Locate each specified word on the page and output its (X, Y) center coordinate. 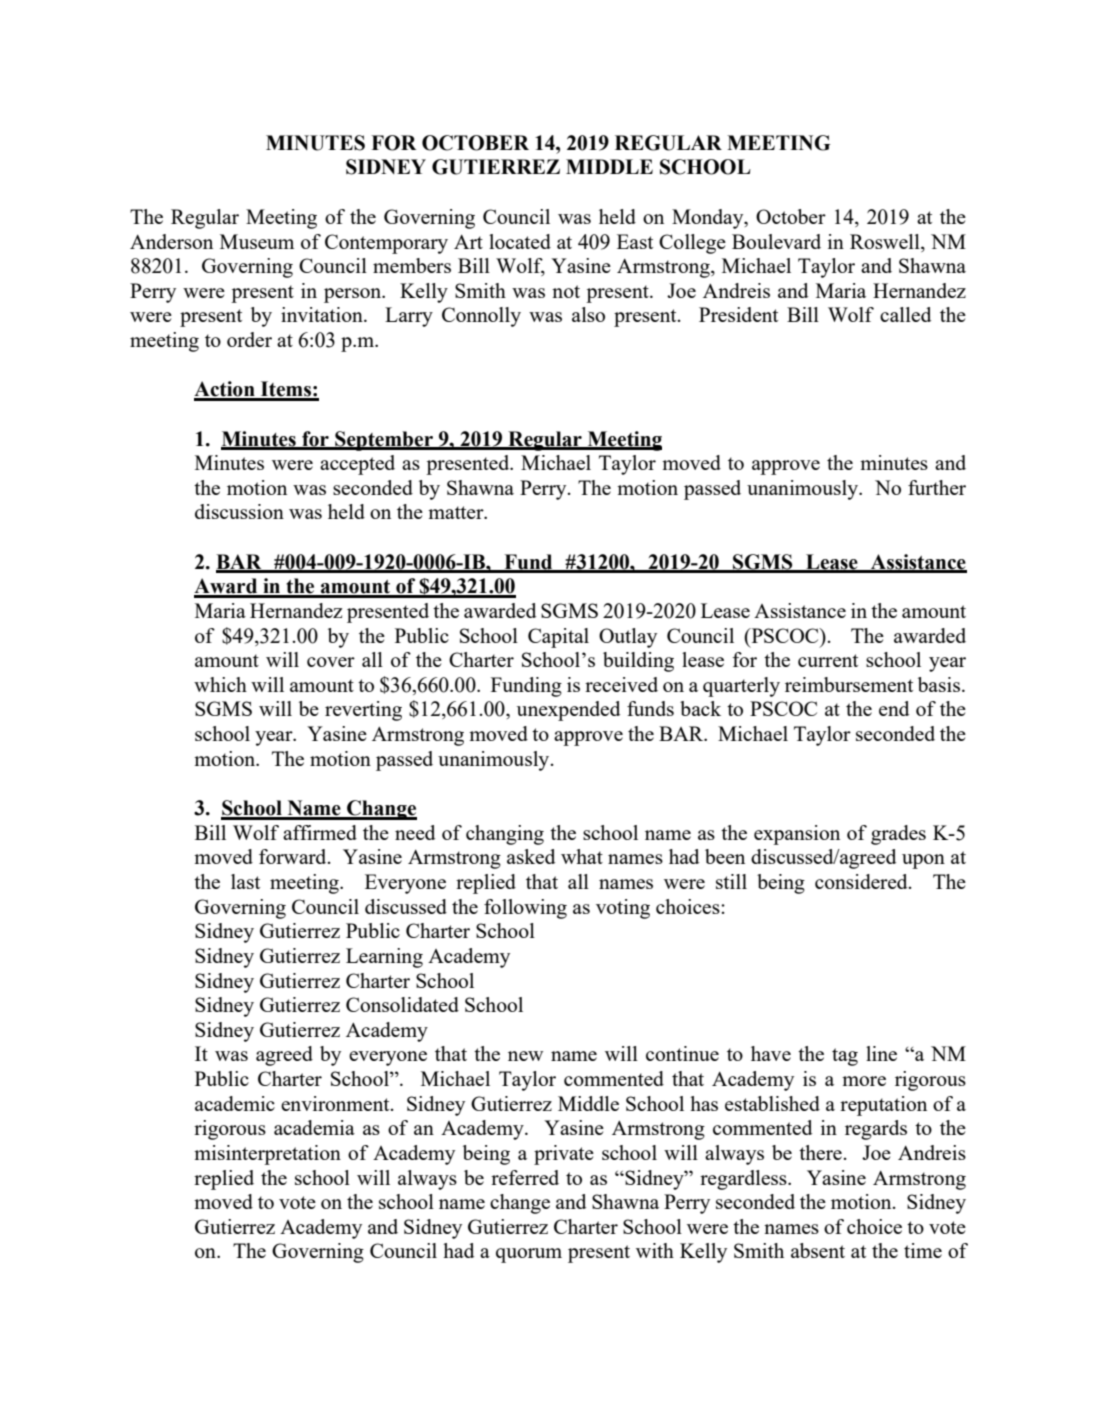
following (525, 909)
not (566, 291)
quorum (529, 1255)
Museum (257, 241)
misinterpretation (267, 1155)
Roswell (886, 241)
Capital (558, 638)
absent (818, 1250)
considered (862, 881)
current (828, 660)
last (245, 881)
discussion (239, 511)
